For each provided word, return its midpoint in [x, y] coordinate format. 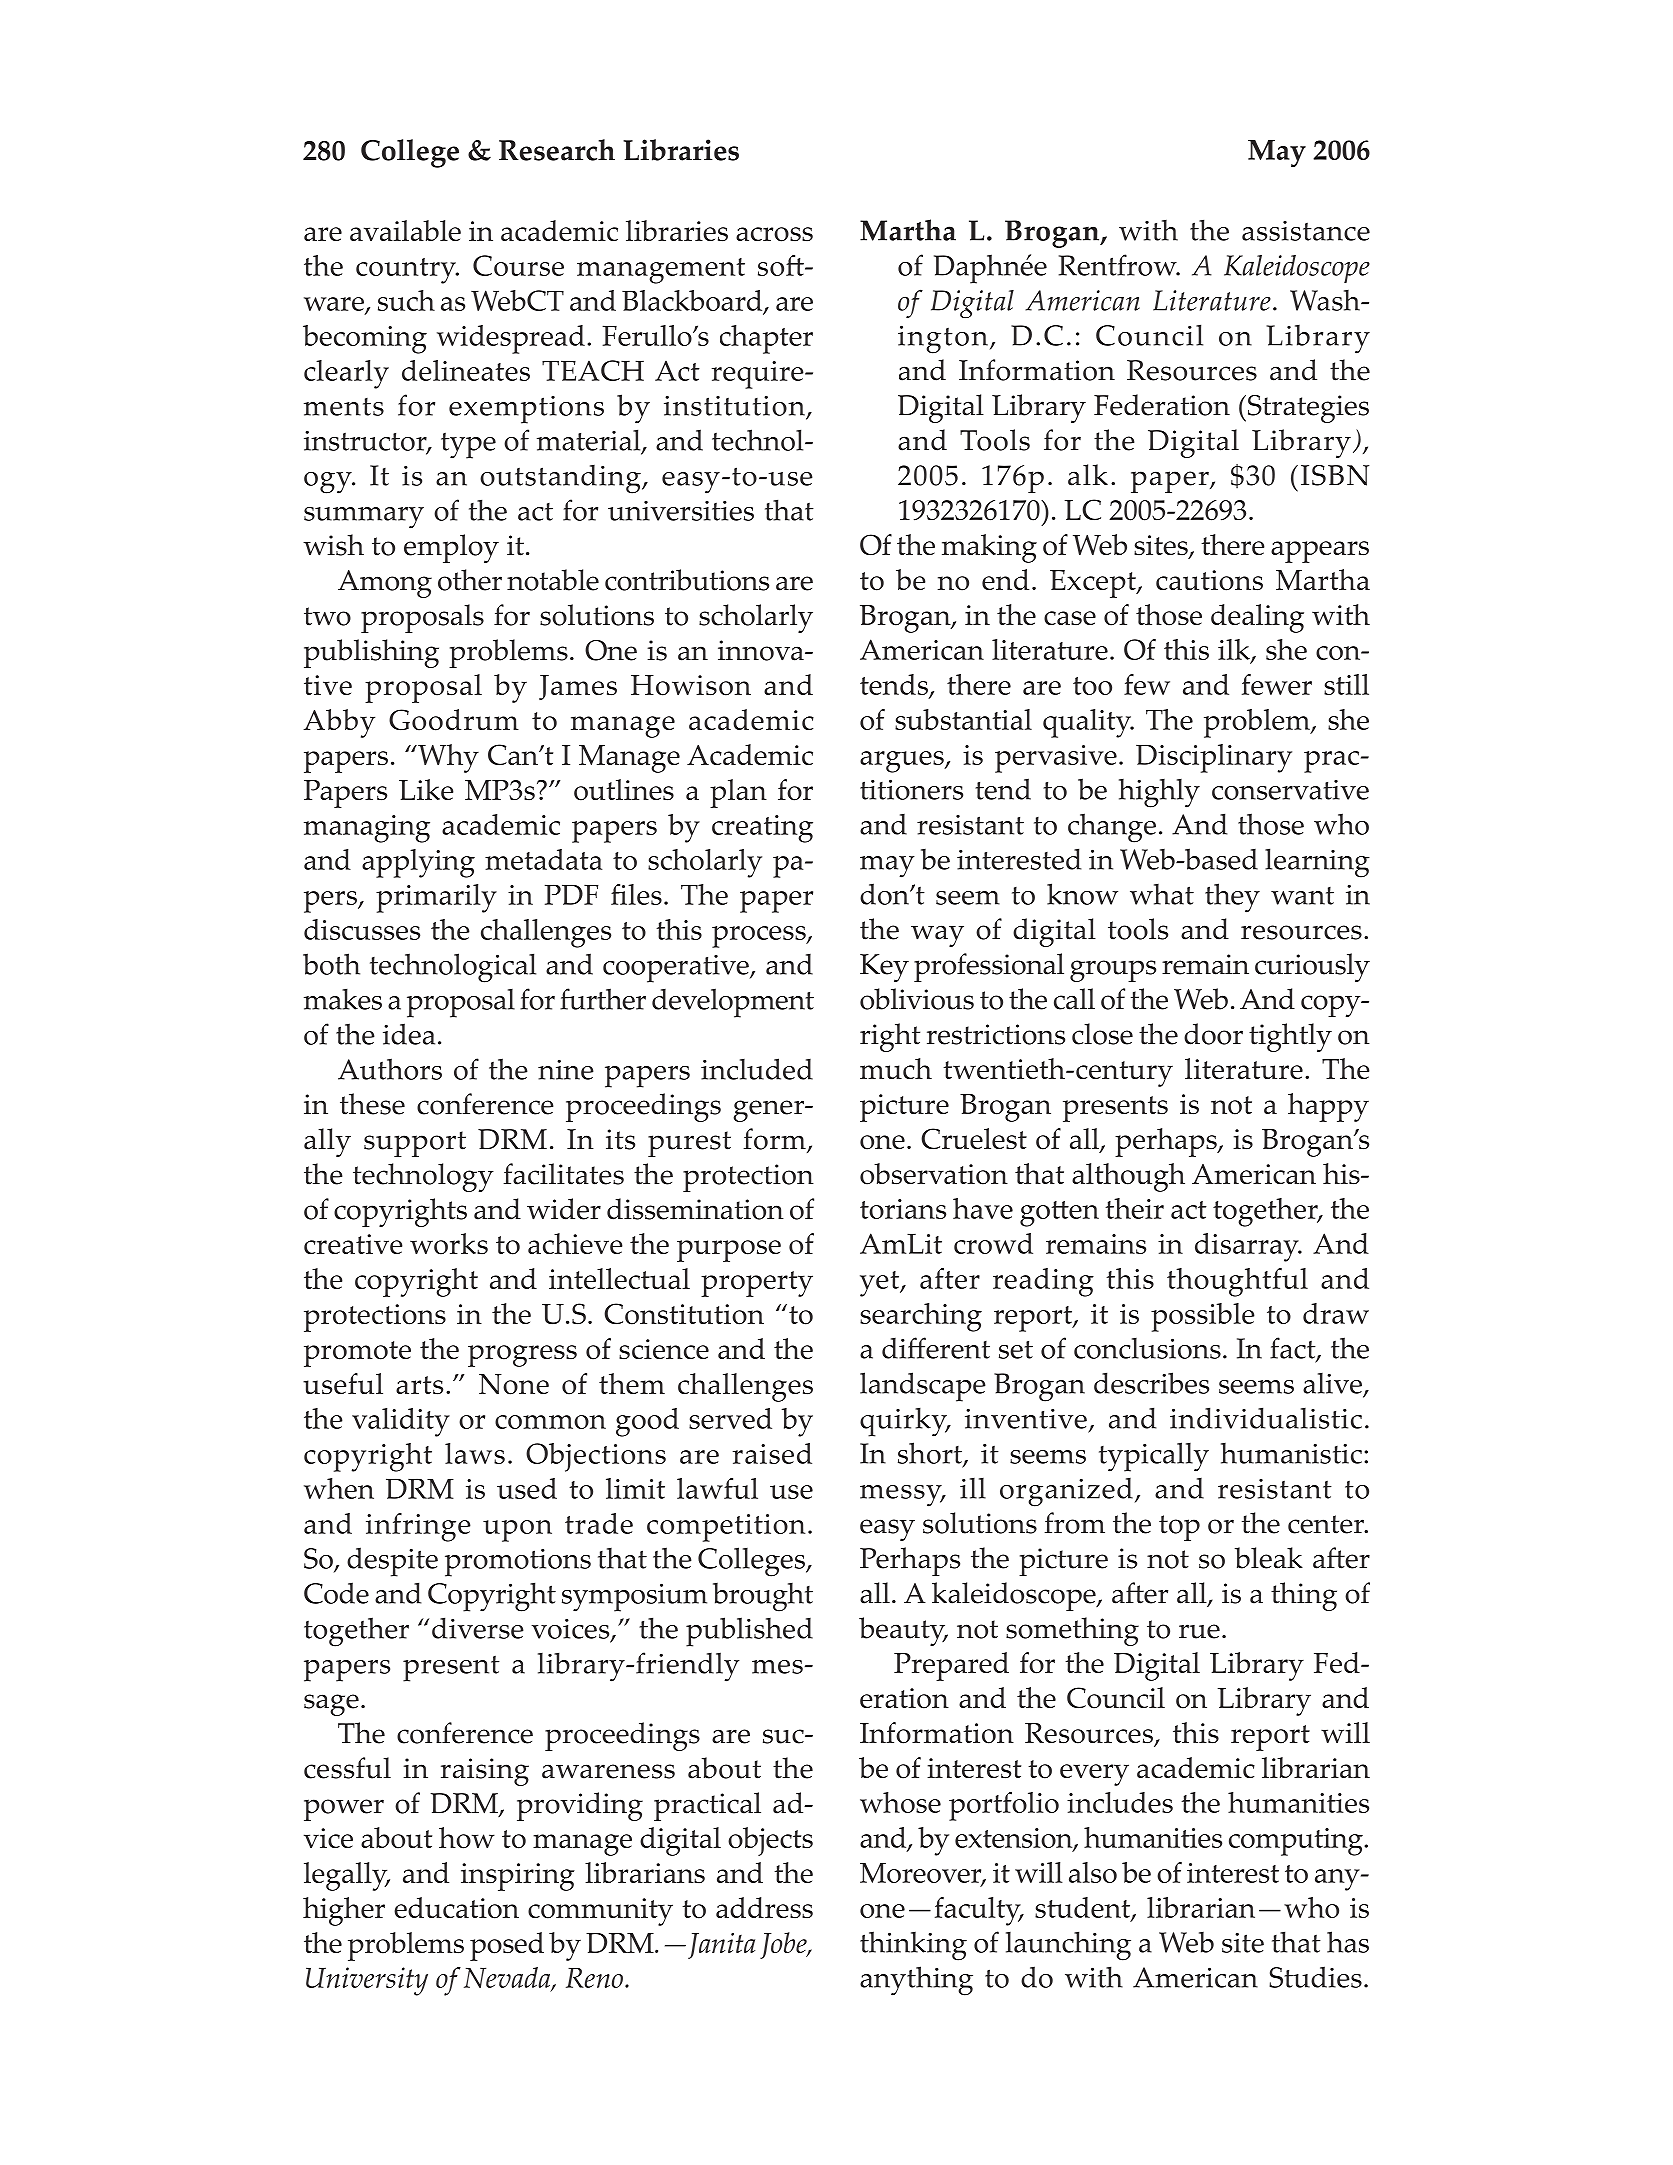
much [896, 1068]
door [1213, 1034]
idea [409, 1034]
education [456, 1908]
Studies [1315, 1977]
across [774, 234]
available [405, 230]
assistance [1306, 231]
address [764, 1907]
